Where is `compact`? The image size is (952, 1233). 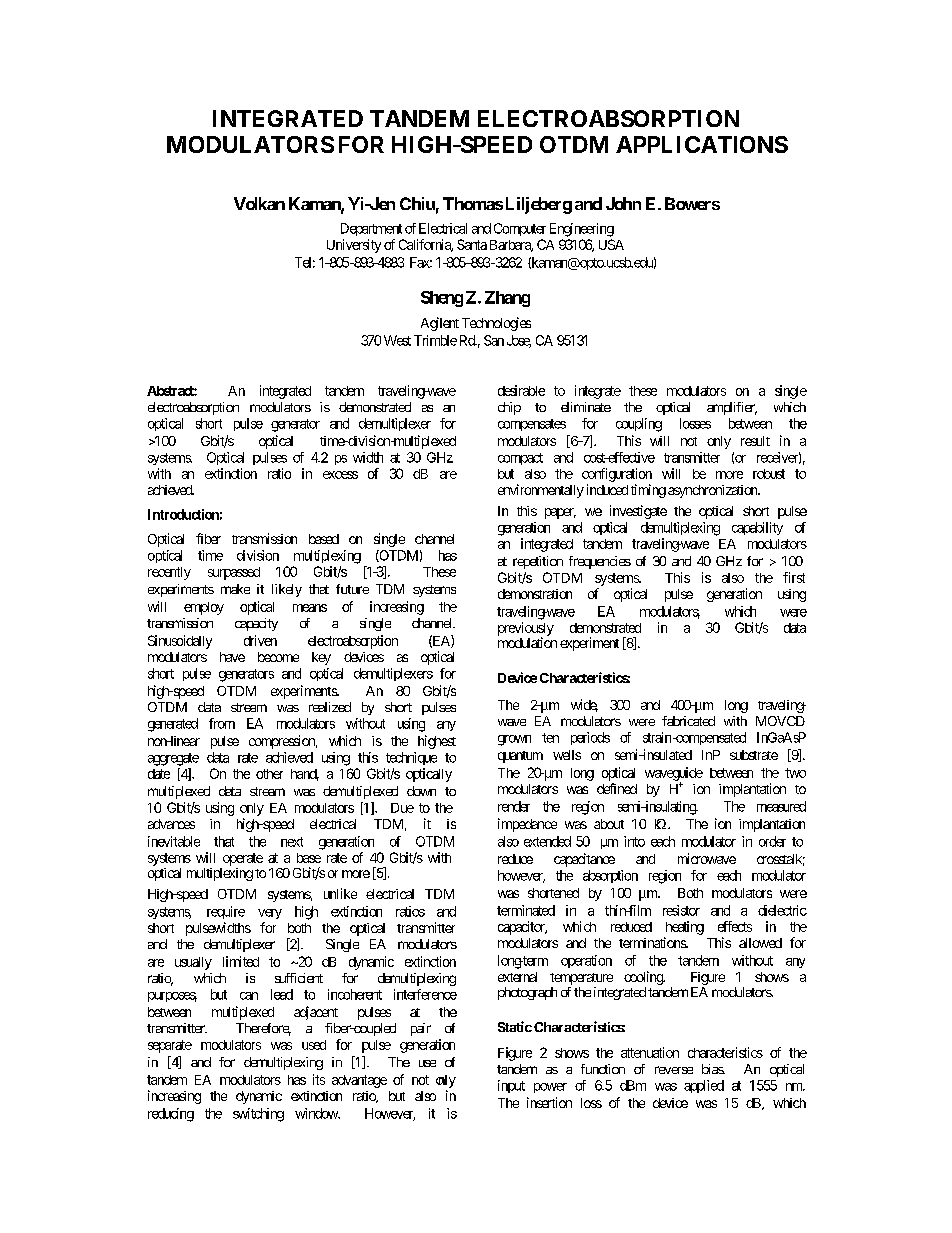
compact is located at coordinates (520, 459).
